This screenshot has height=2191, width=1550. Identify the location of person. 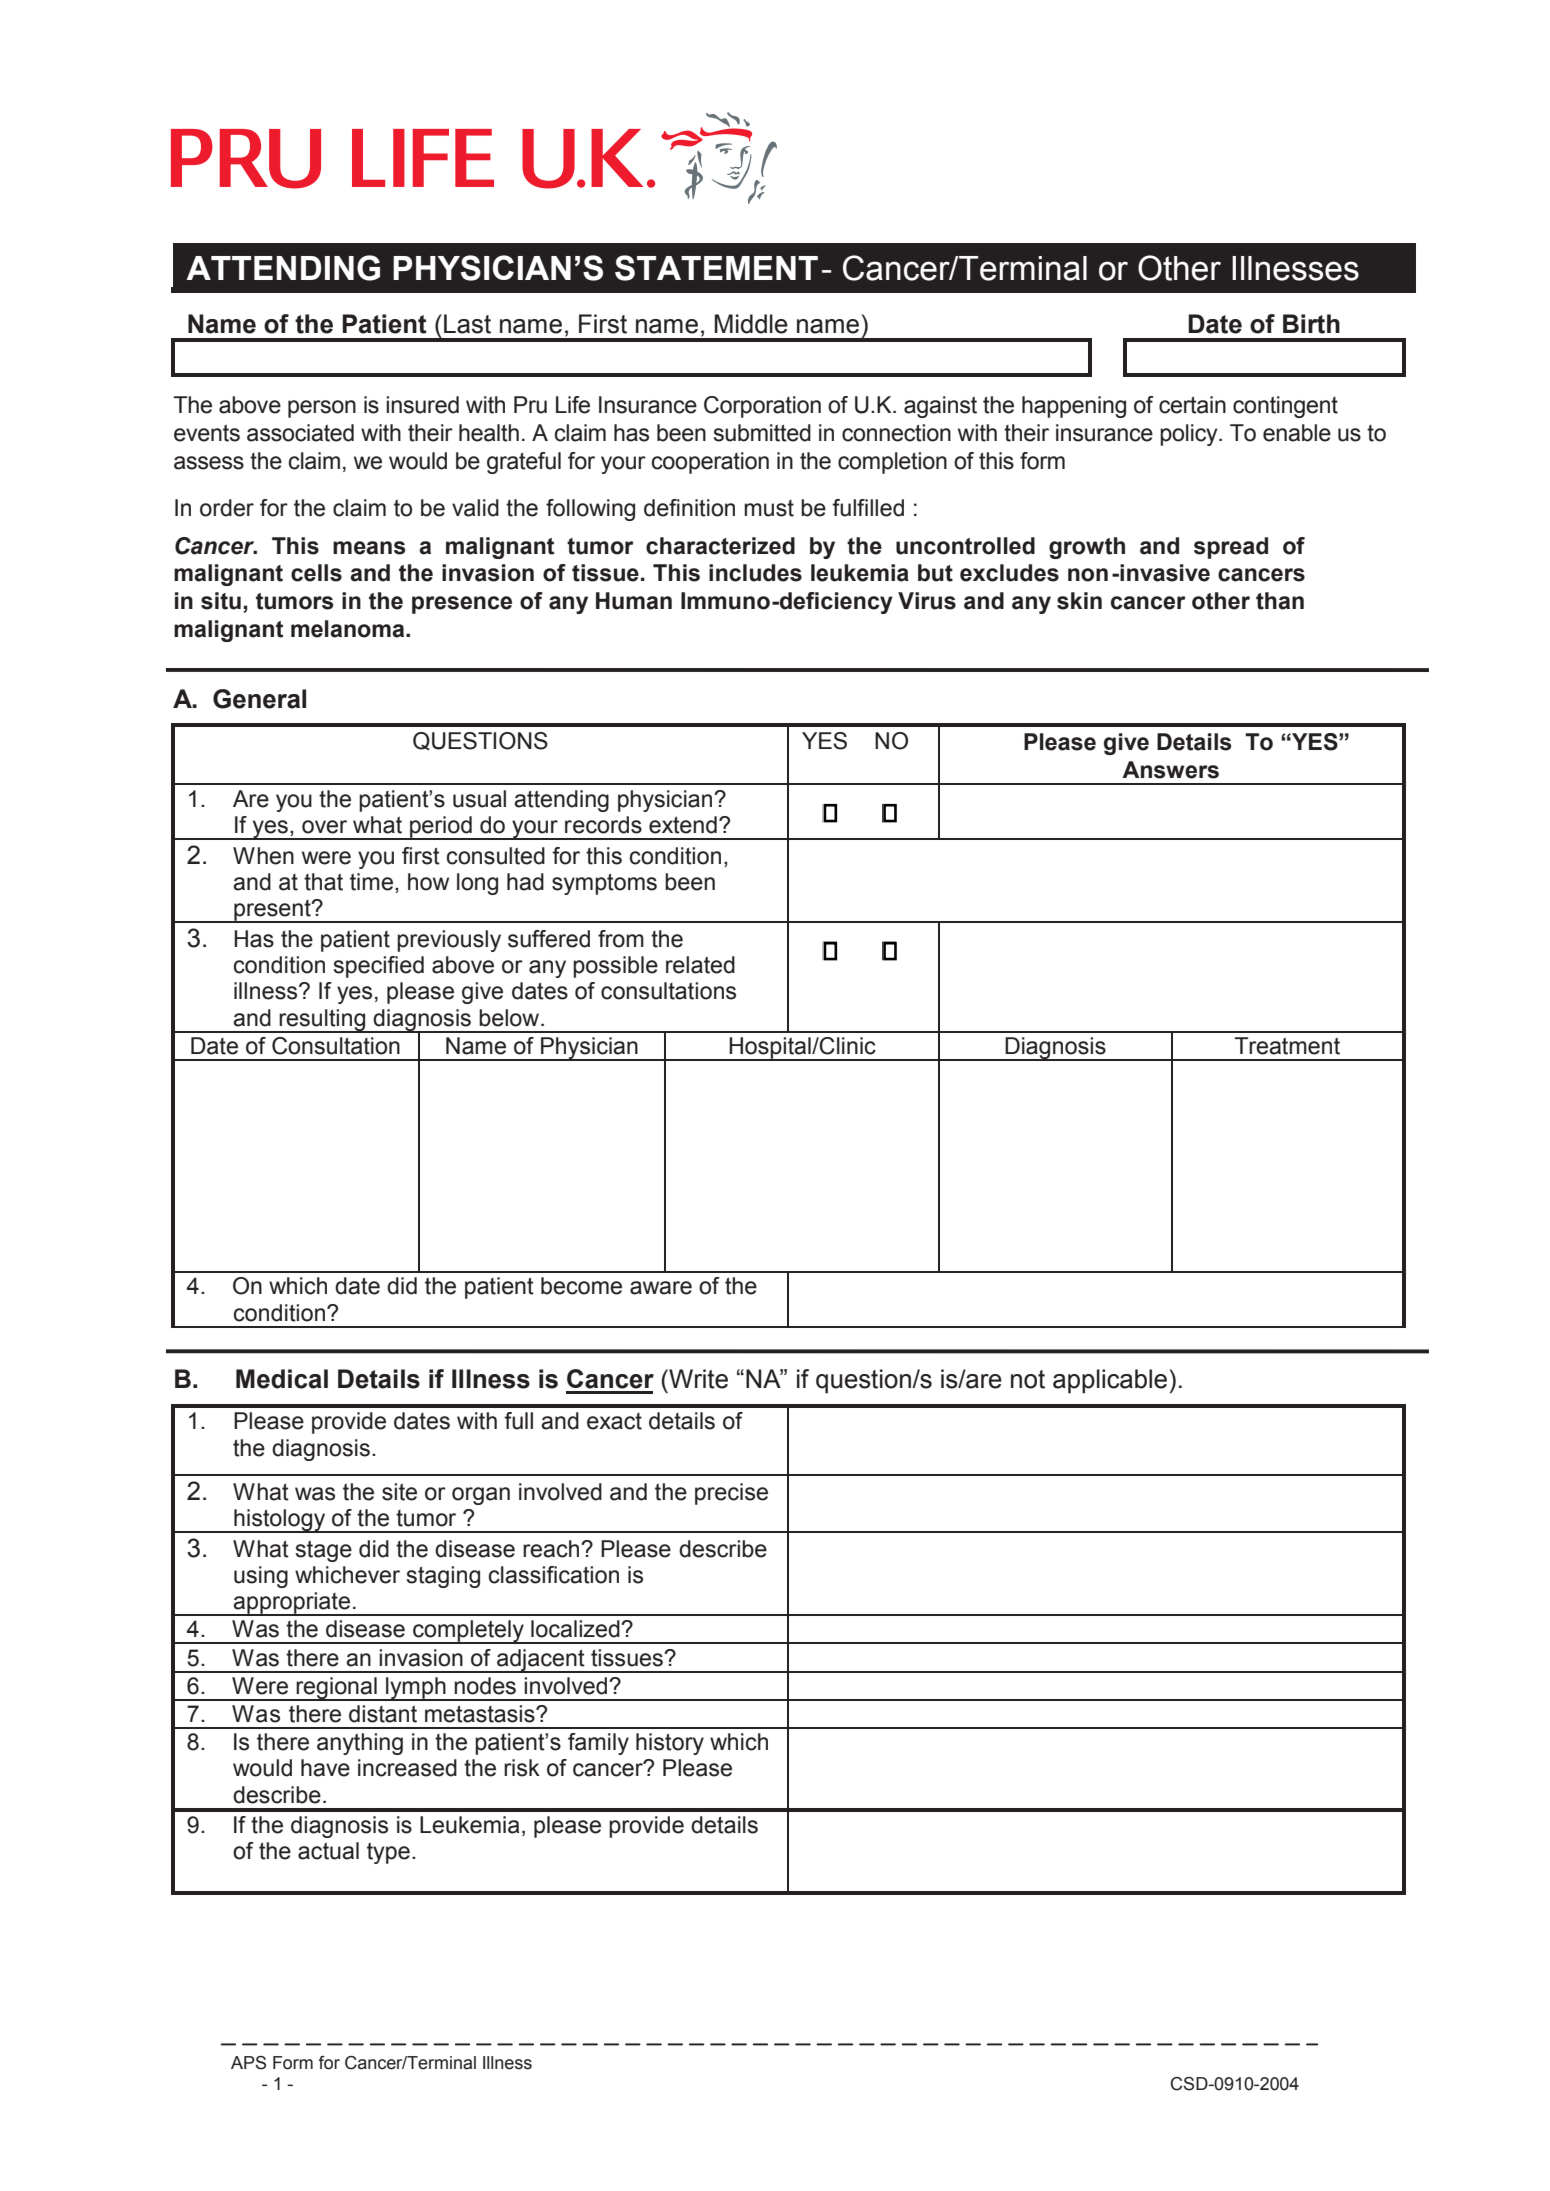
(322, 409).
